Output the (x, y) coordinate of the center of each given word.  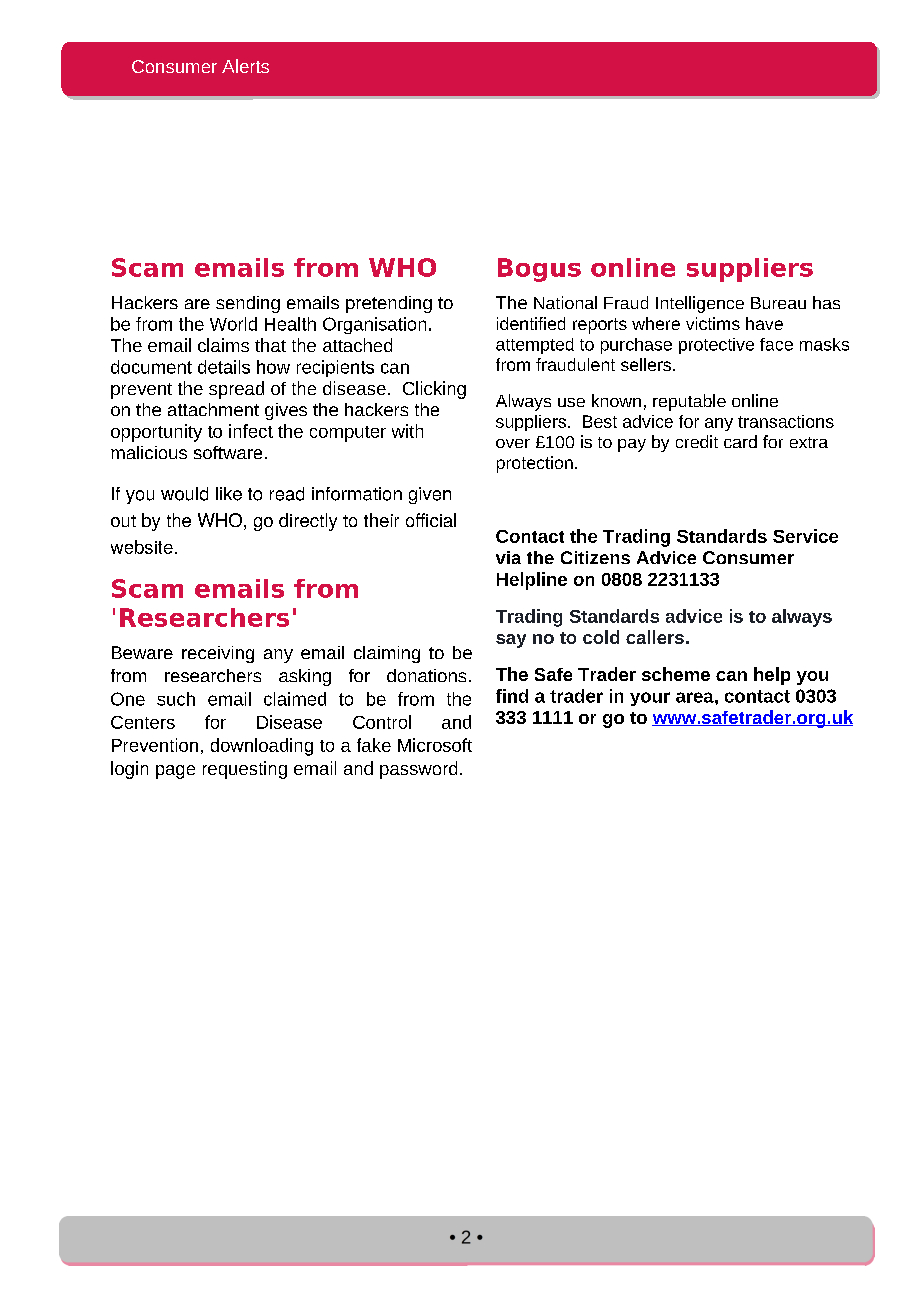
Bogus (539, 270)
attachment (213, 409)
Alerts (245, 66)
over (513, 443)
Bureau (778, 303)
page (175, 772)
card (740, 441)
